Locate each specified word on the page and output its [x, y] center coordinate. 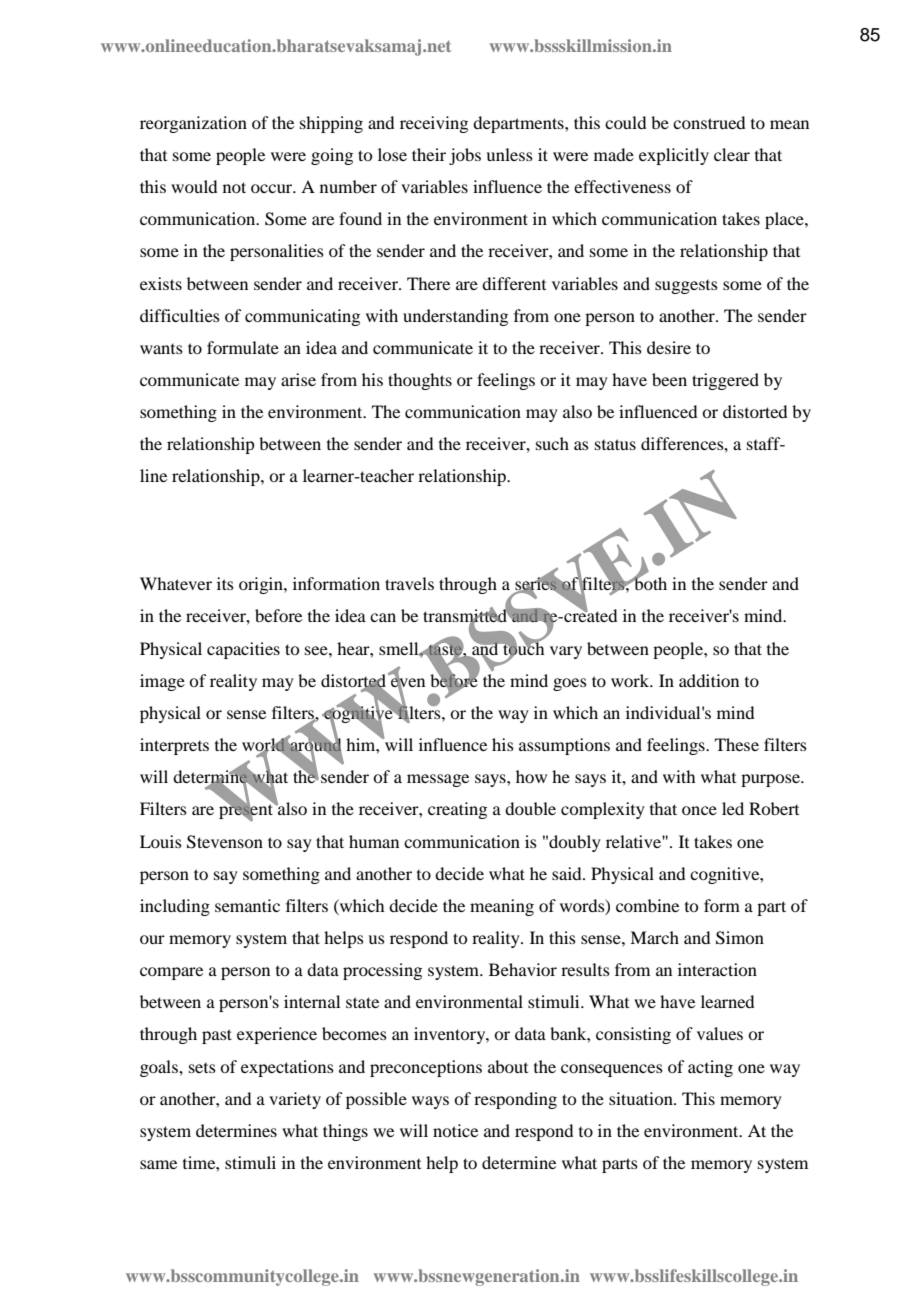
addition [709, 680]
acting [710, 1068]
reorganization [193, 124]
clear [732, 154]
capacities [243, 650]
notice [455, 1130]
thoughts [420, 381]
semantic [247, 905]
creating [457, 810]
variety [295, 1100]
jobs [465, 156]
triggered [725, 381]
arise [298, 379]
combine [647, 905]
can [383, 617]
